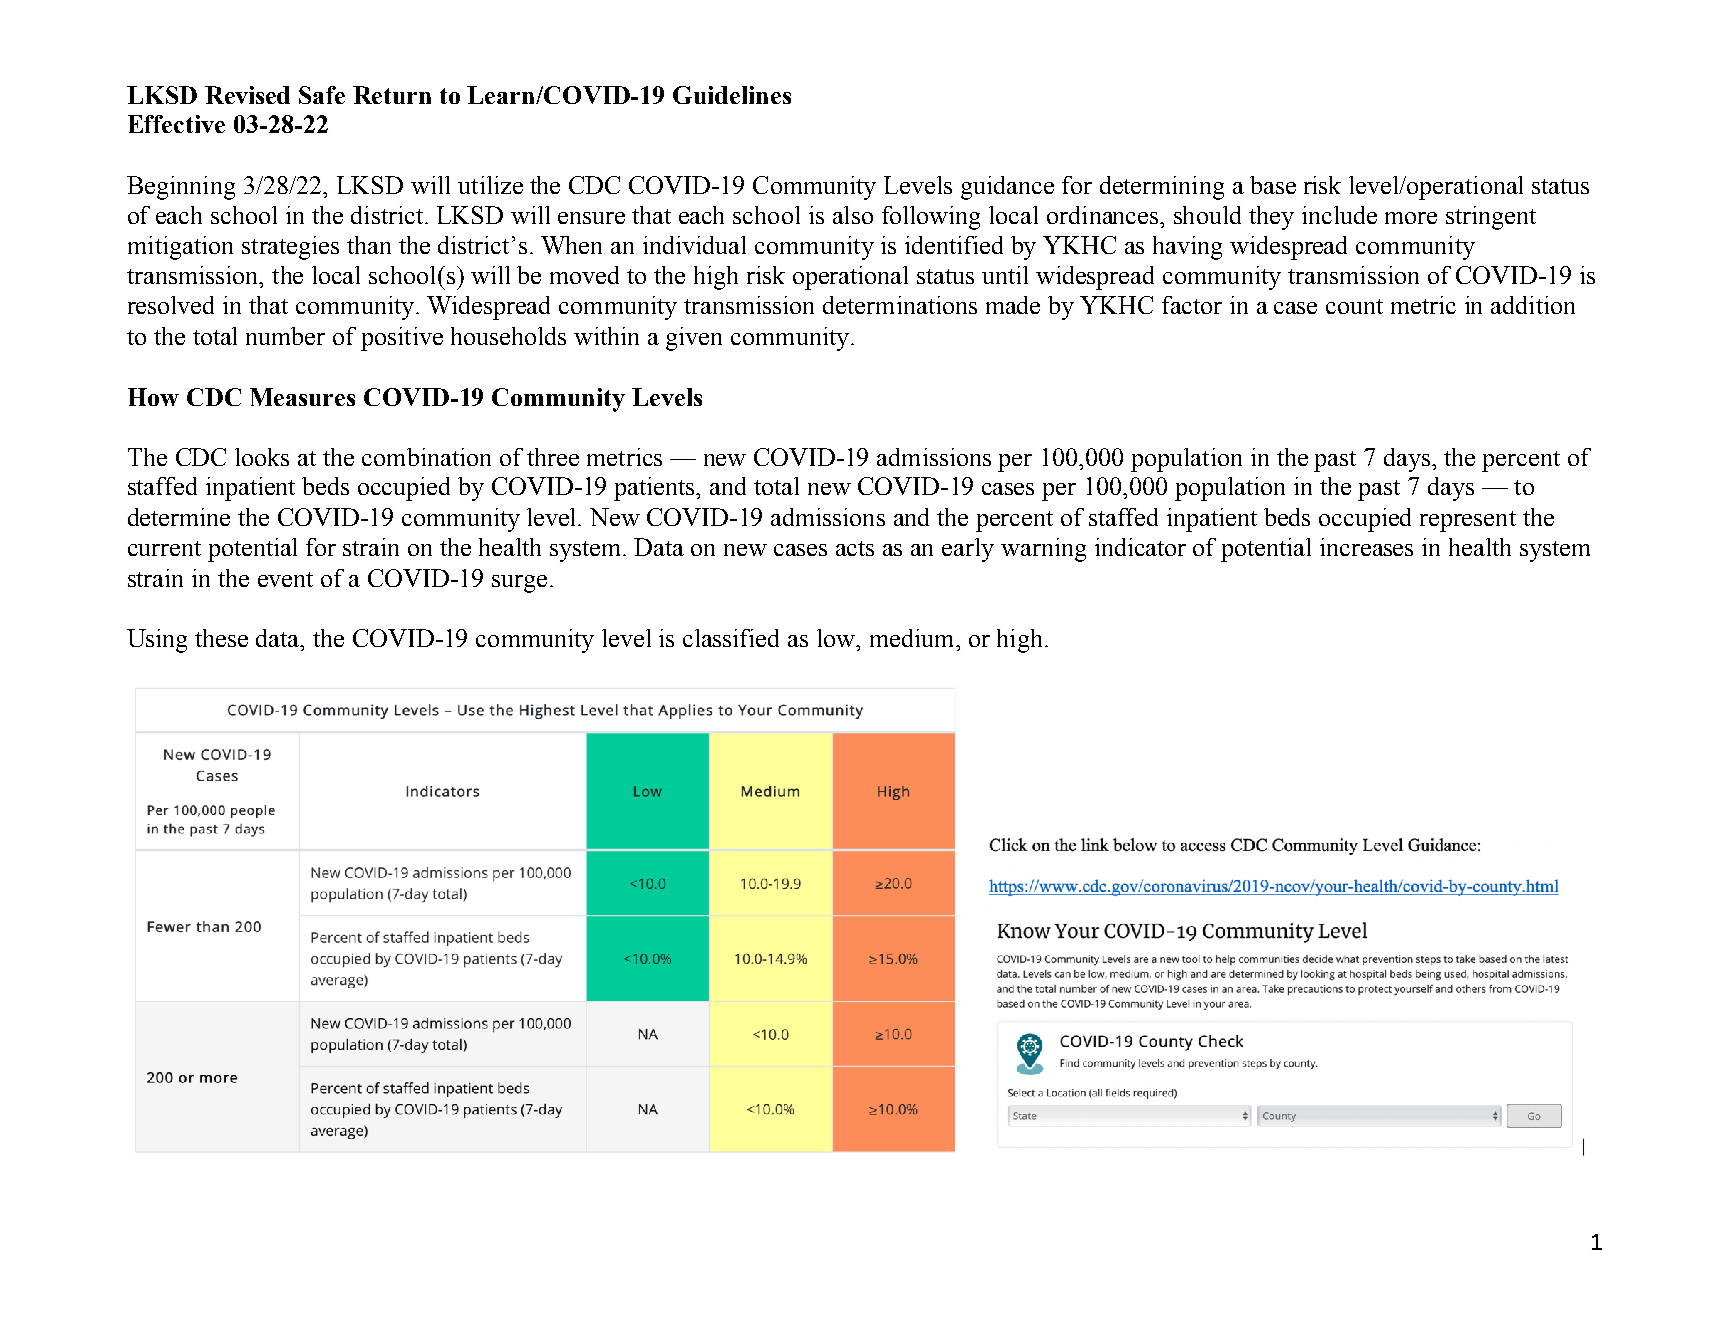 This image has height=1334, width=1727. I want to click on identified, so click(954, 245).
